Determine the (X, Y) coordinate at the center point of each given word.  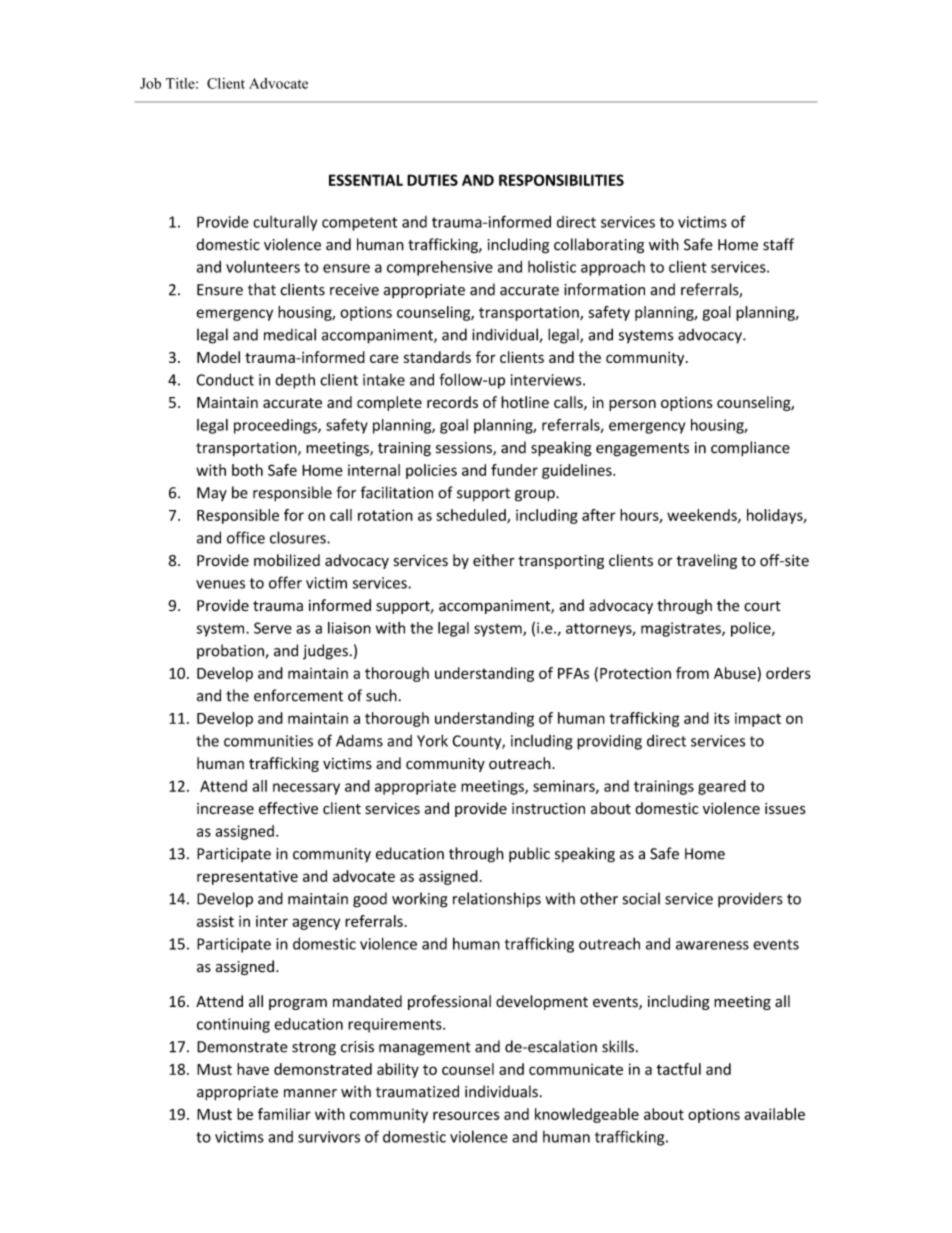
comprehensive (440, 268)
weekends (703, 516)
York (432, 740)
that (262, 289)
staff (778, 244)
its (722, 718)
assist (215, 921)
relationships (497, 900)
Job (150, 83)
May (212, 494)
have (253, 1069)
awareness (712, 945)
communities (268, 741)
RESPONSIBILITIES (561, 180)
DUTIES (432, 180)
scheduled (472, 516)
